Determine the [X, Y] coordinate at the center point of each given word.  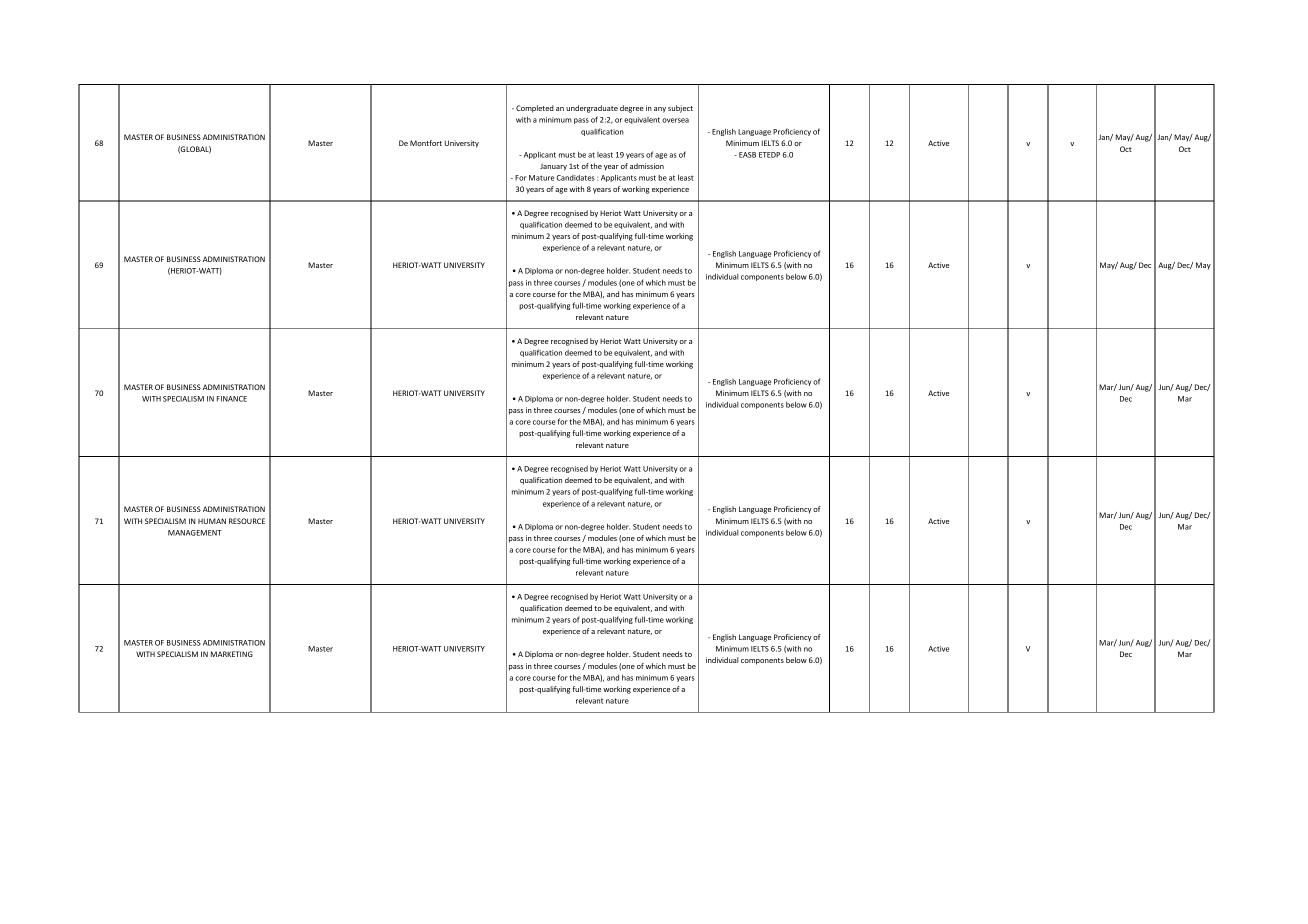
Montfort [426, 143]
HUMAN [212, 521]
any [660, 110]
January [553, 167]
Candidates [576, 178]
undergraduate [592, 109]
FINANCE [232, 399]
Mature [541, 178]
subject [680, 109]
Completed [535, 109]
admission [647, 166]
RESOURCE [247, 521]
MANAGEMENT [195, 533]
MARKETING [232, 654]
